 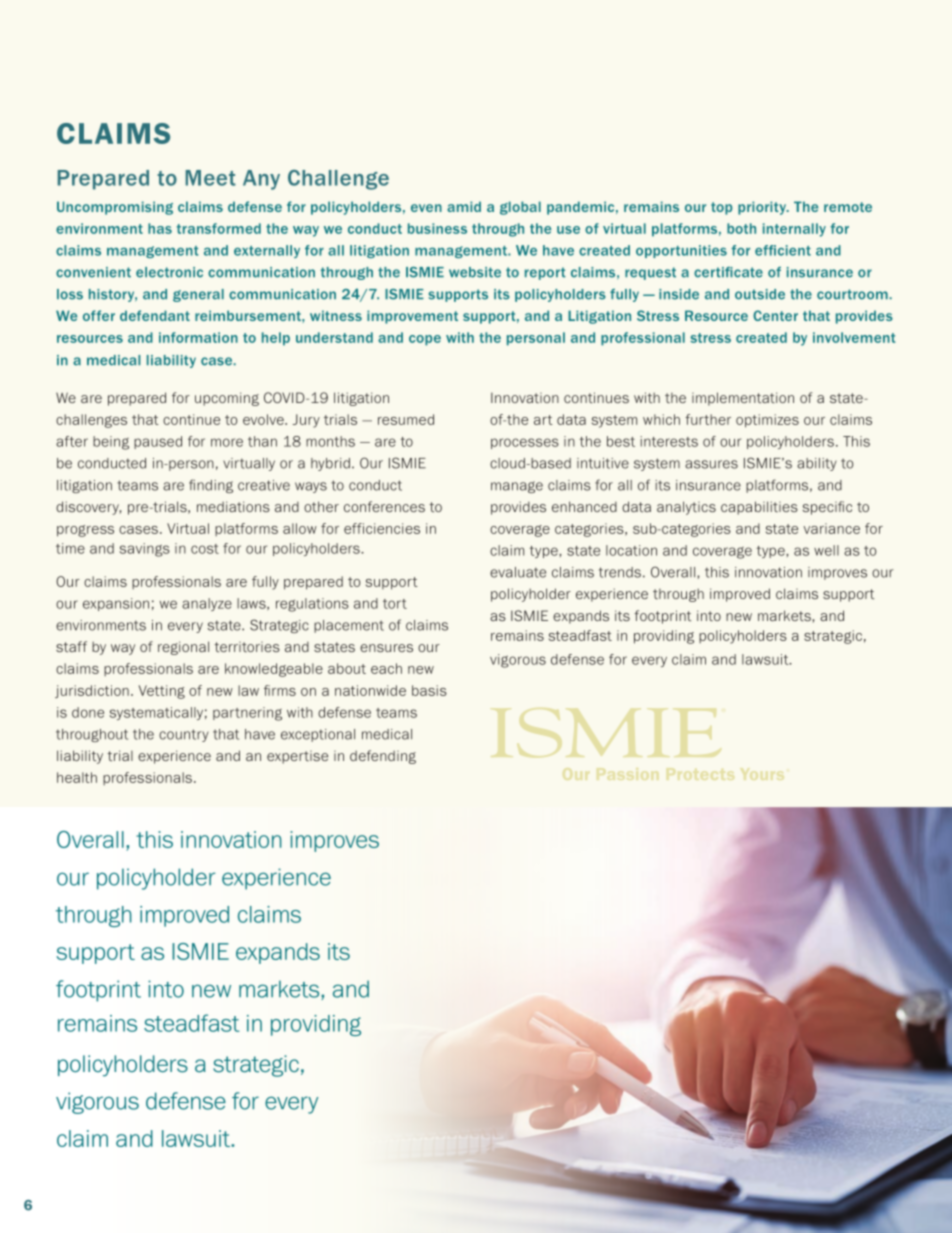 I want to click on country, so click(x=184, y=735).
